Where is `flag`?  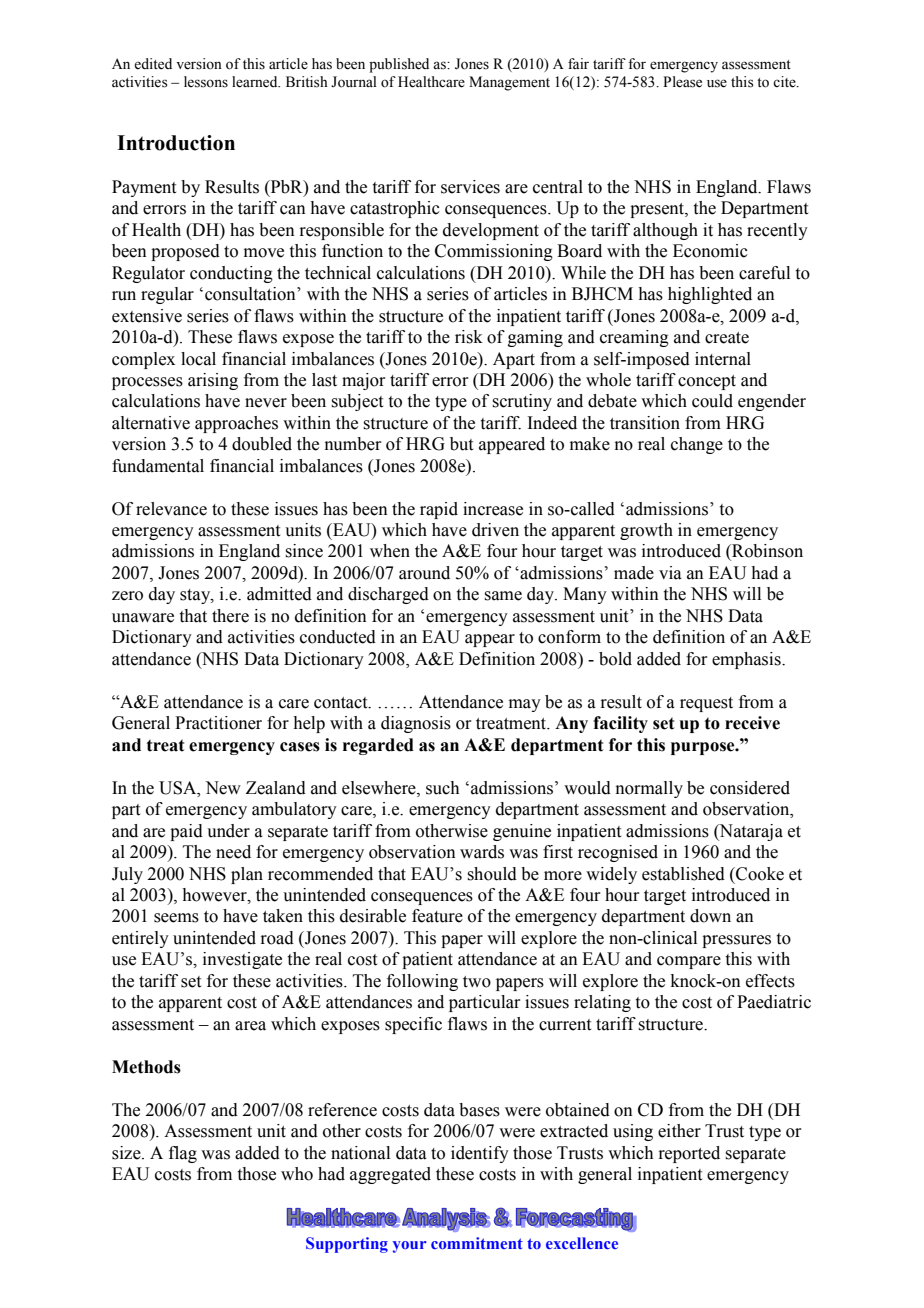 flag is located at coordinates (183, 1154).
